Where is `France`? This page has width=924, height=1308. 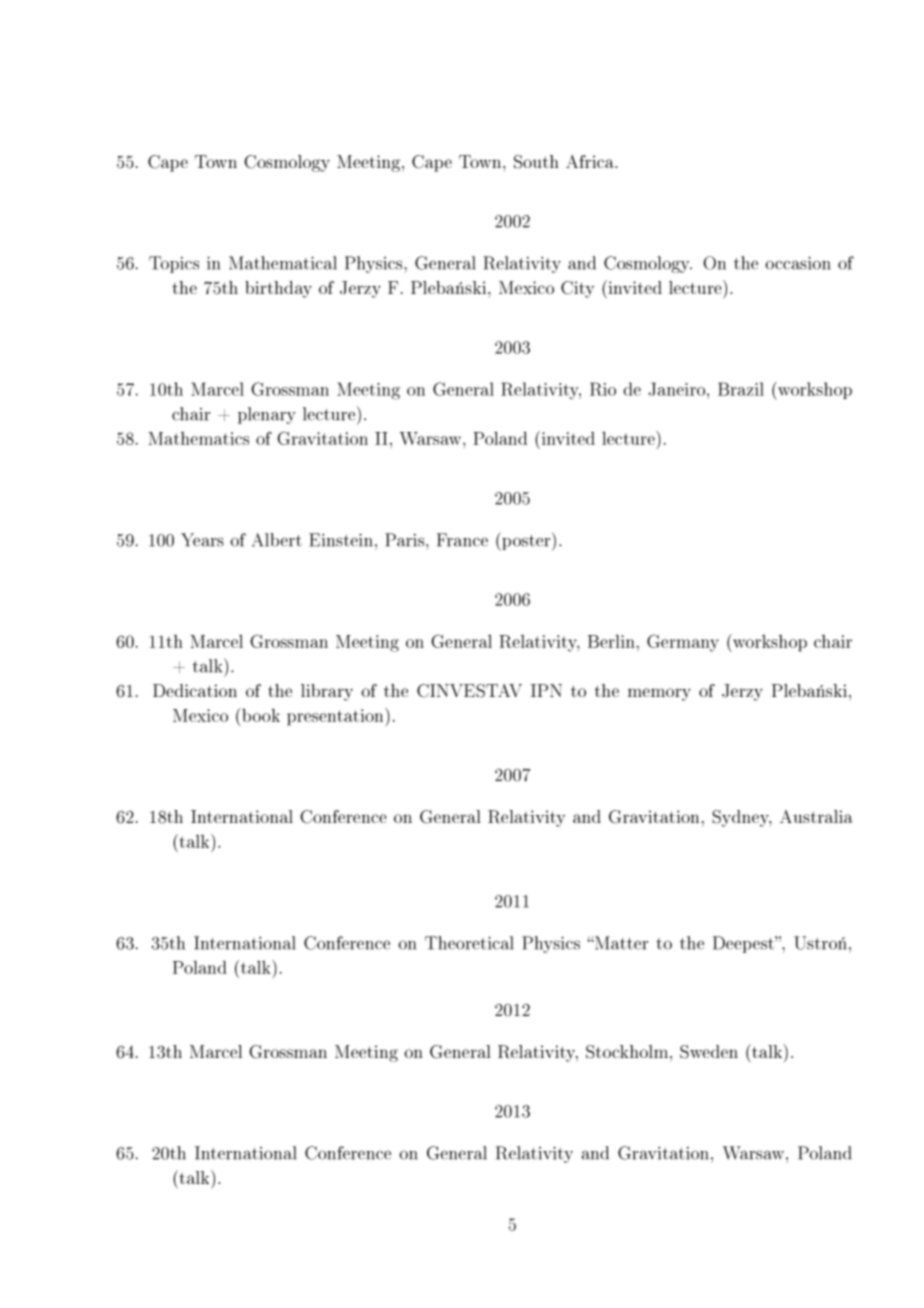 France is located at coordinates (462, 540).
